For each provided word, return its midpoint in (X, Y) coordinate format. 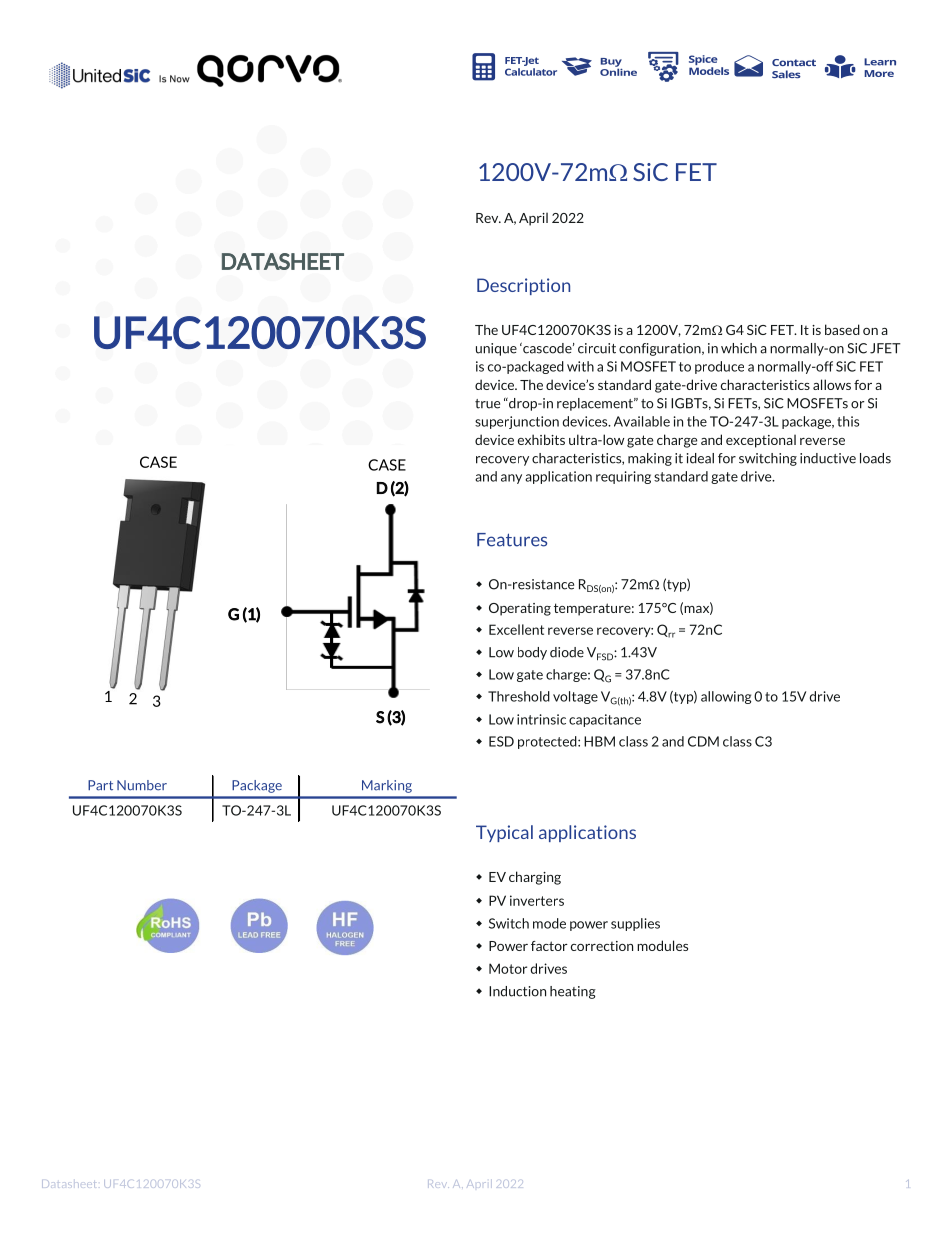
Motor (508, 968)
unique (496, 349)
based (842, 329)
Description (523, 286)
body (532, 653)
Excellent (516, 629)
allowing (726, 697)
